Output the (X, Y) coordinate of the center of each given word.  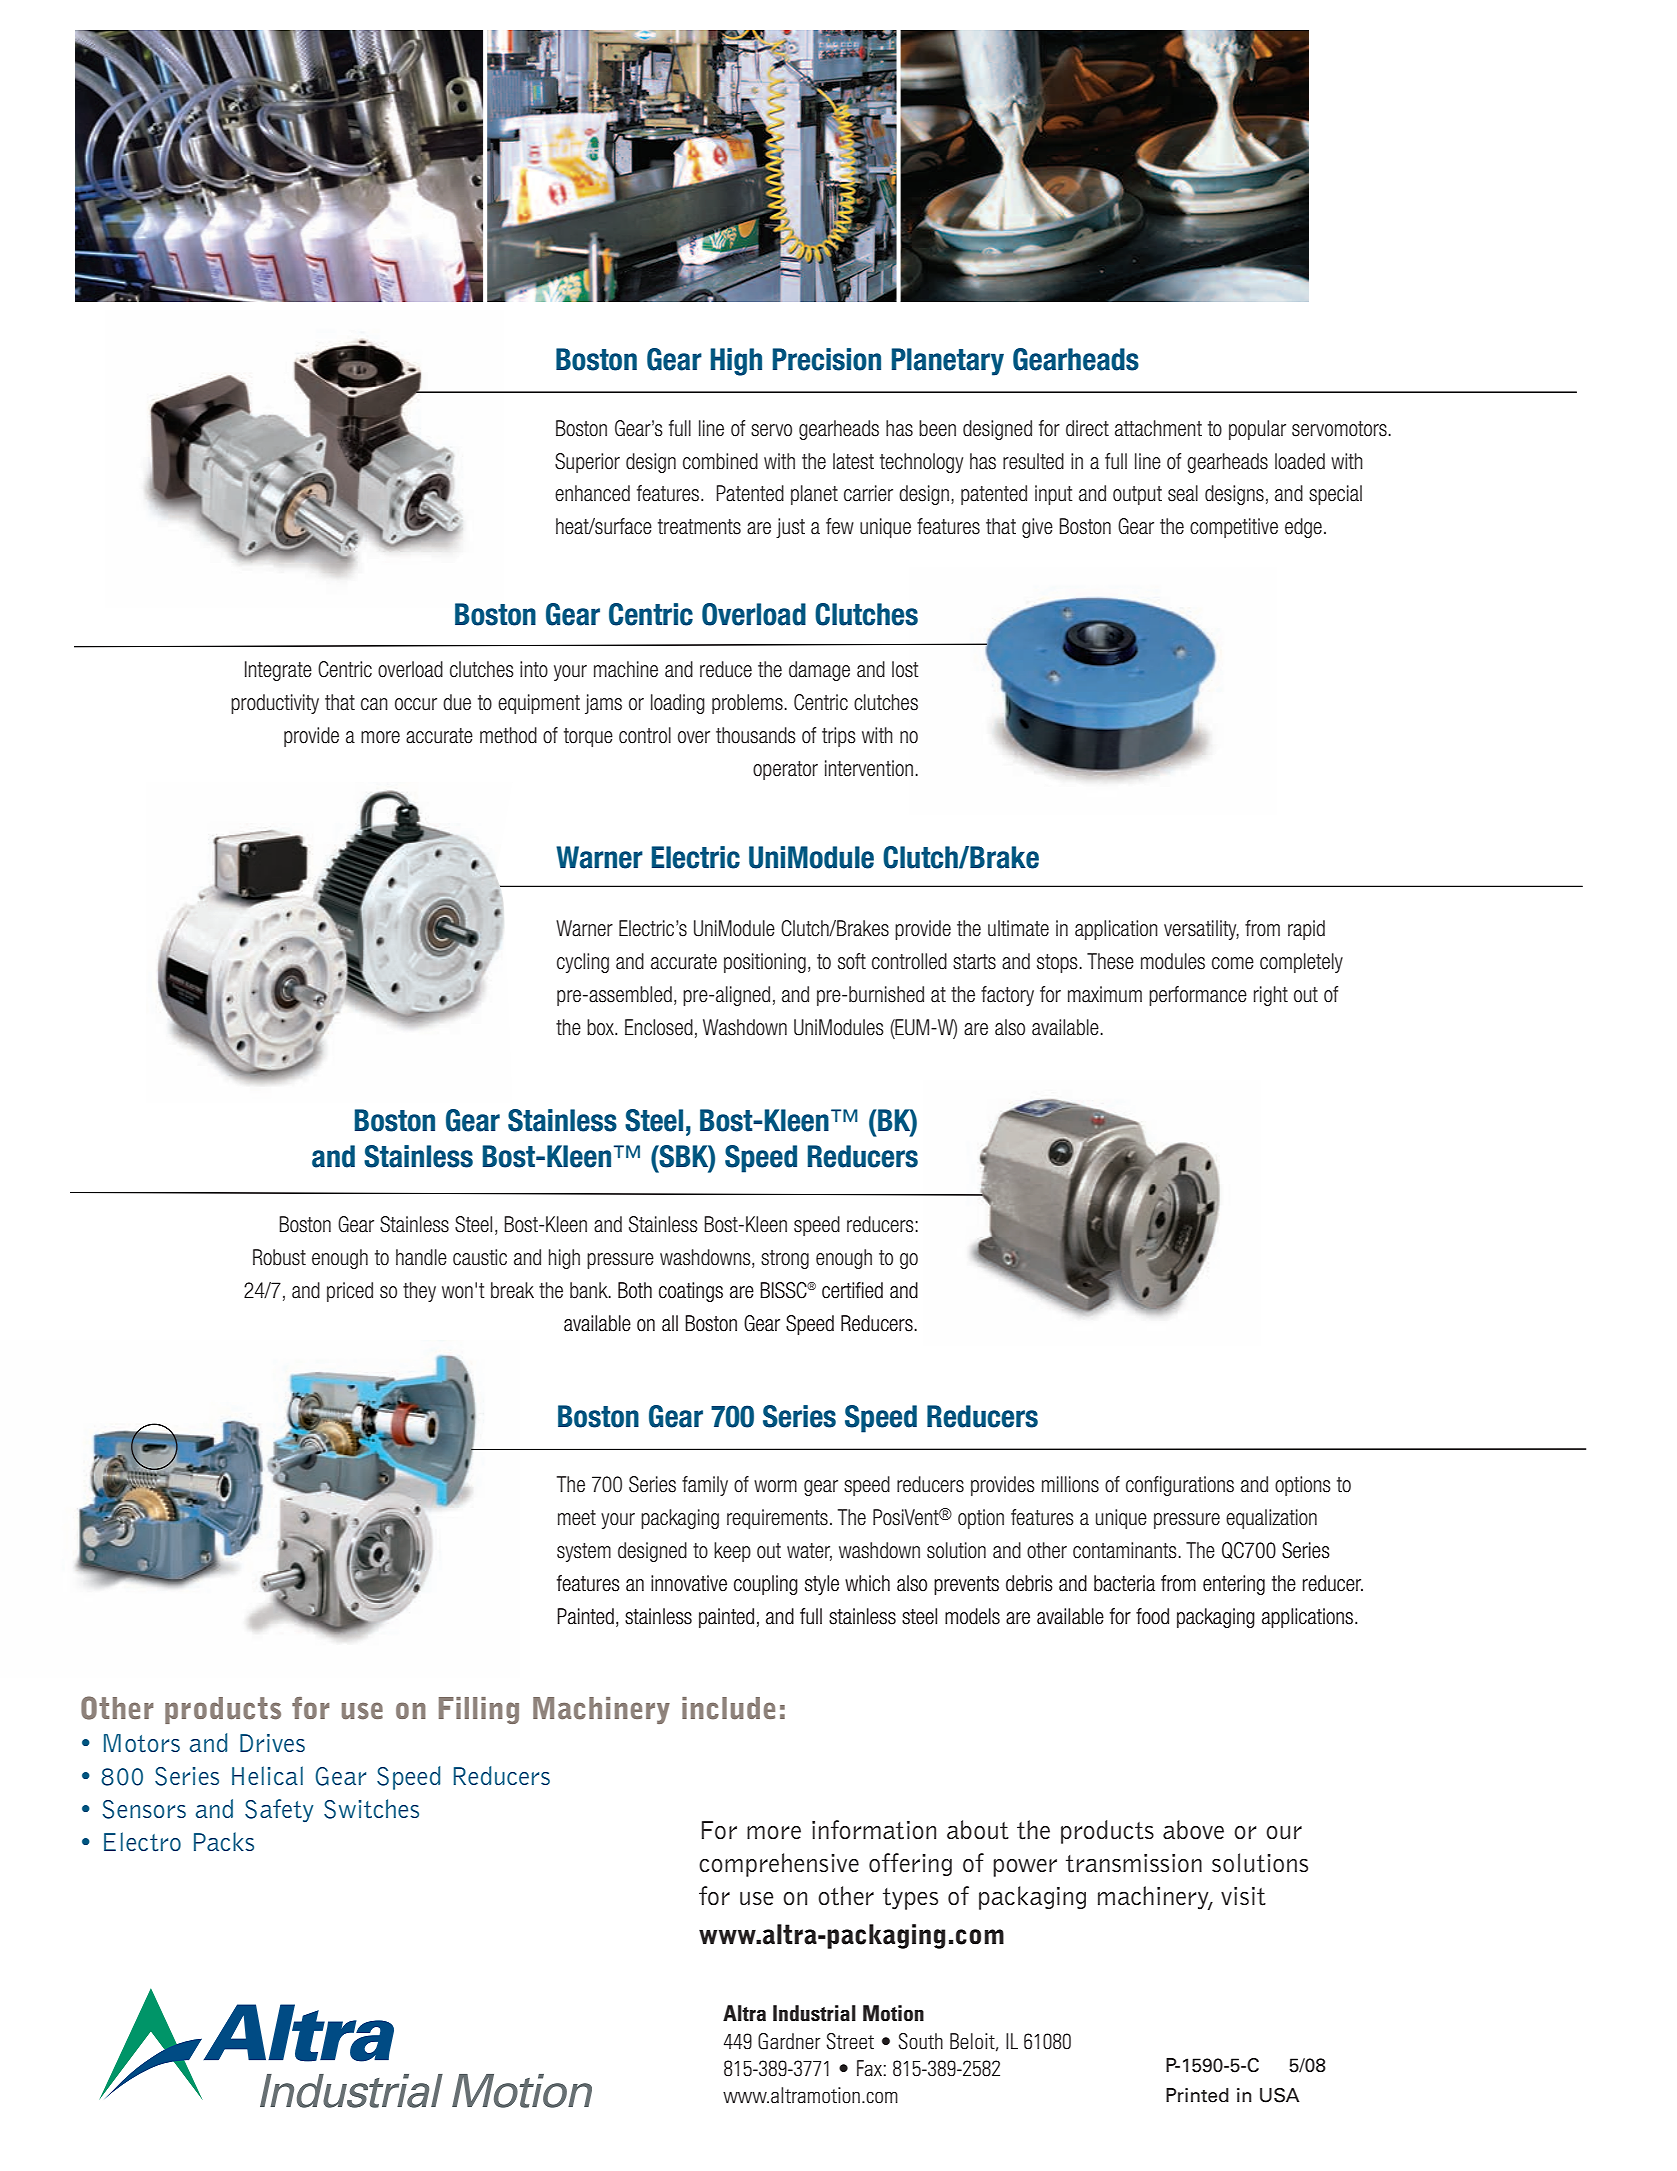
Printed (1197, 2095)
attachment (1158, 428)
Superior (587, 463)
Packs (224, 1841)
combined (720, 461)
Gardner (789, 2041)
